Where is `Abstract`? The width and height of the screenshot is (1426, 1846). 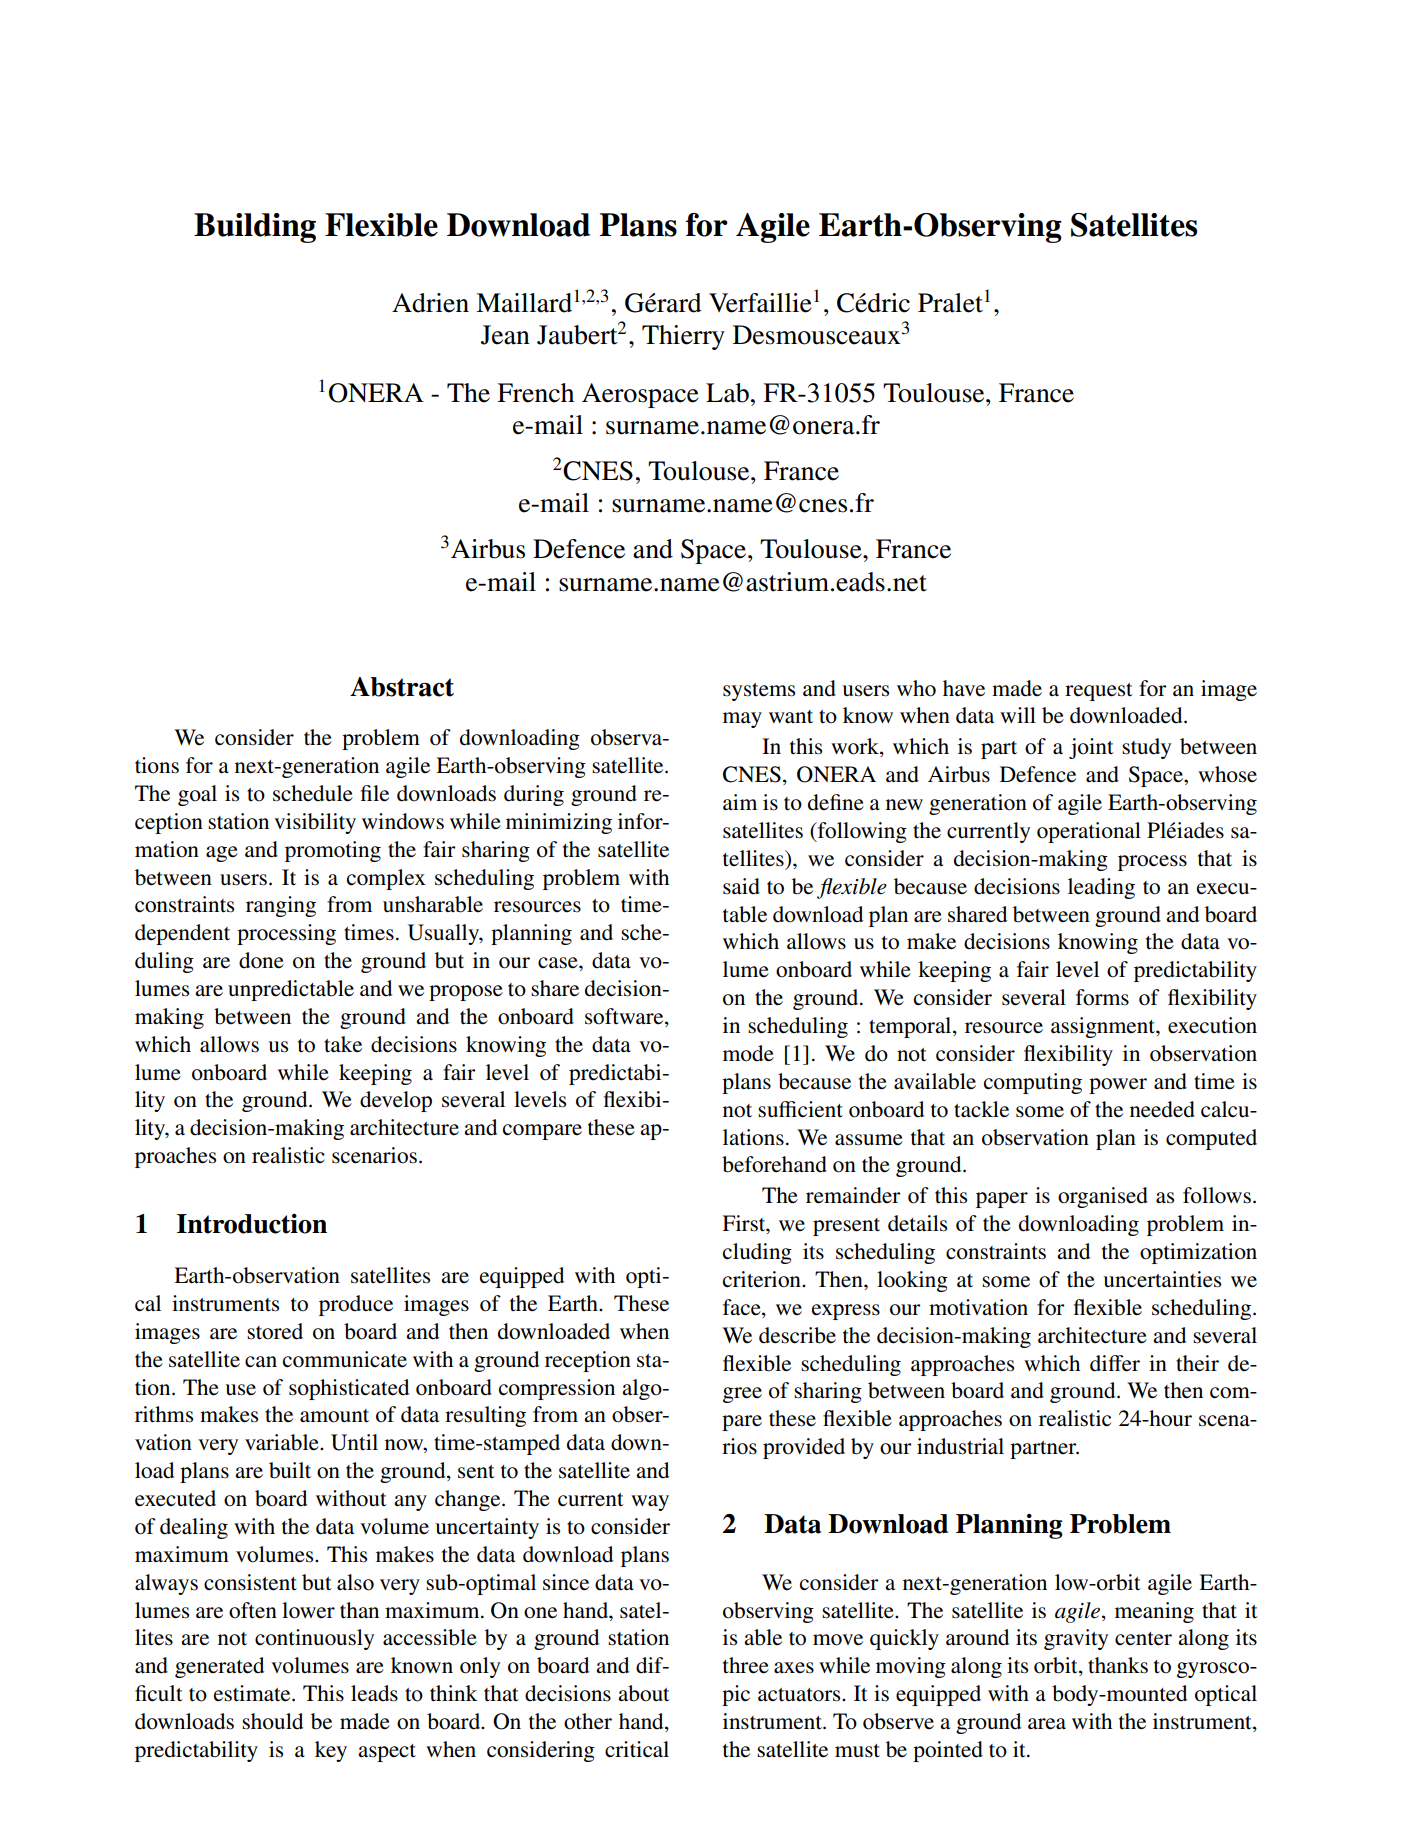
Abstract is located at coordinates (402, 687).
